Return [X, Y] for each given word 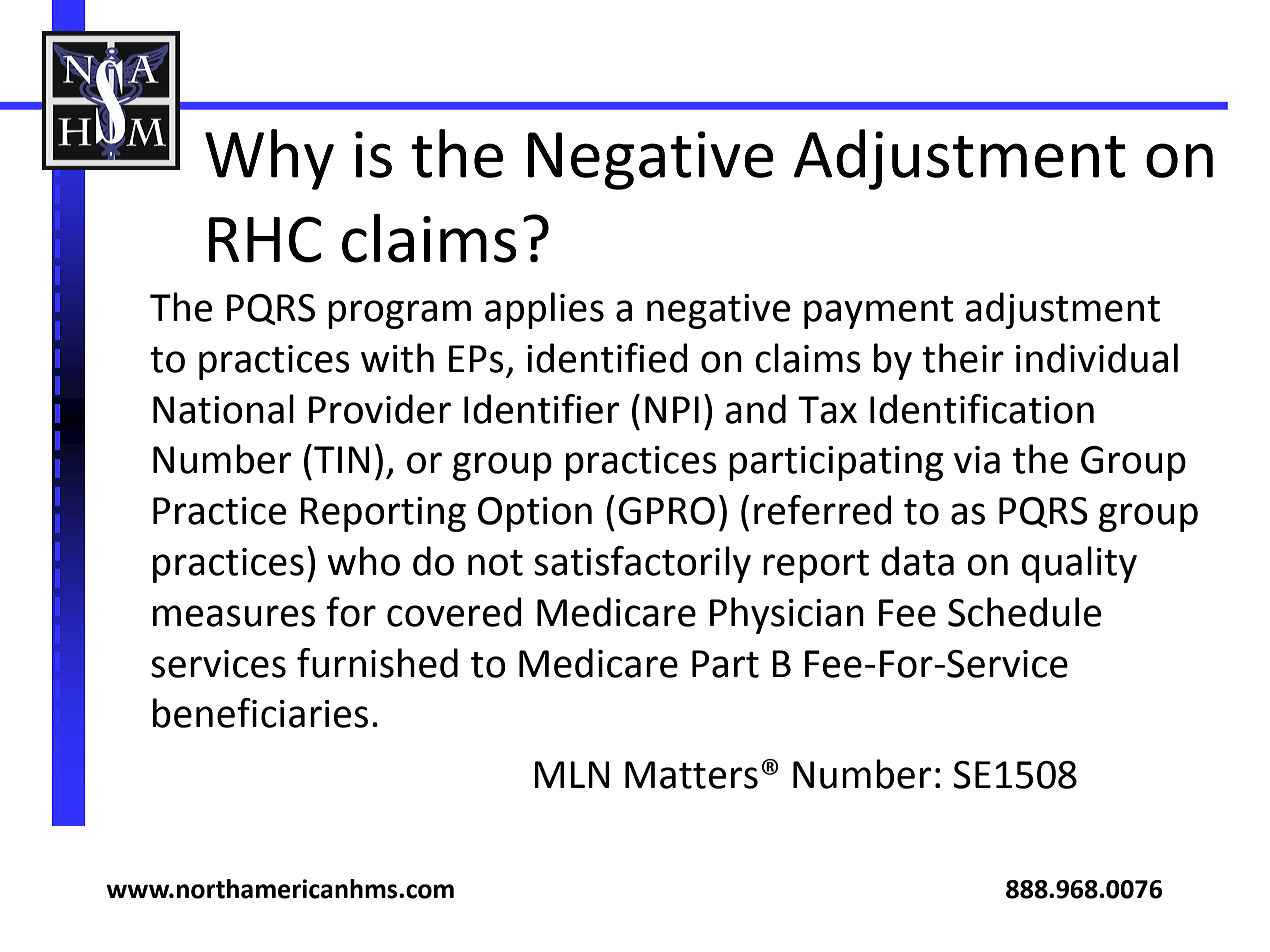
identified [607, 358]
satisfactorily [642, 564]
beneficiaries [260, 713]
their [963, 358]
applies [544, 310]
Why [269, 159]
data [917, 561]
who [363, 561]
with [397, 358]
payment [879, 312]
